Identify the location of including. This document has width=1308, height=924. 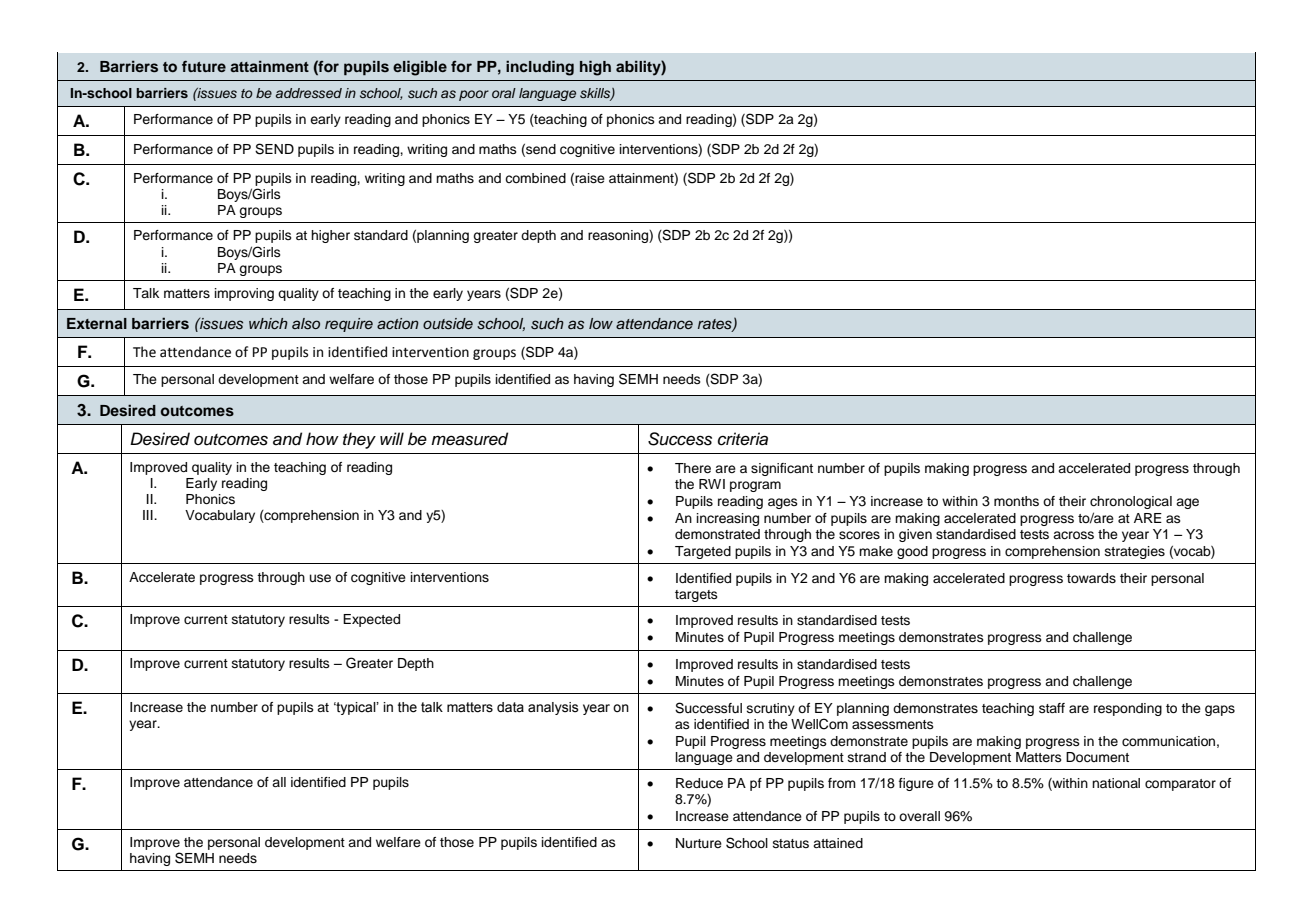
(540, 68).
